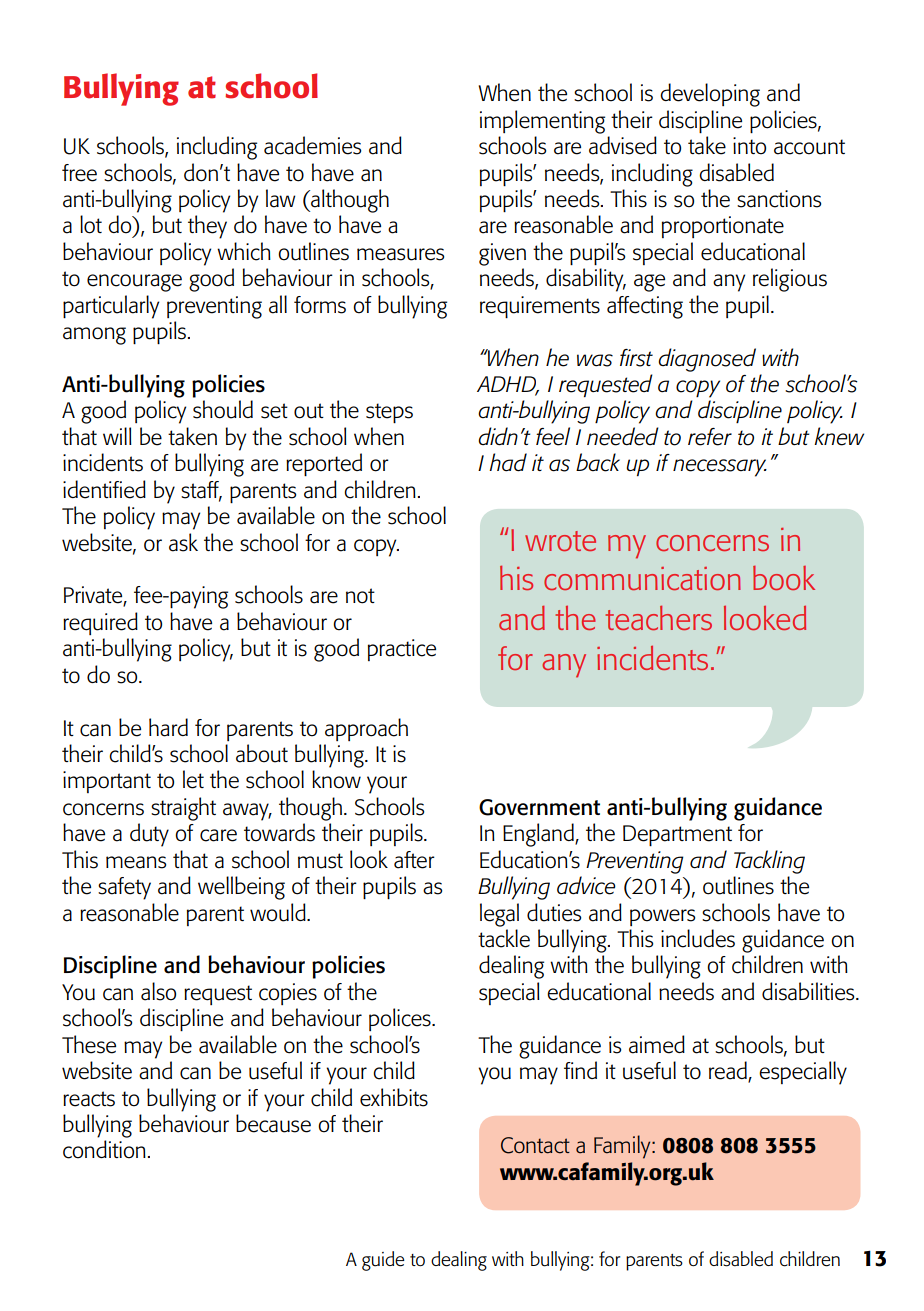 Image resolution: width=924 pixels, height=1311 pixels. Describe the element at coordinates (749, 146) in the screenshot. I see `into` at that location.
